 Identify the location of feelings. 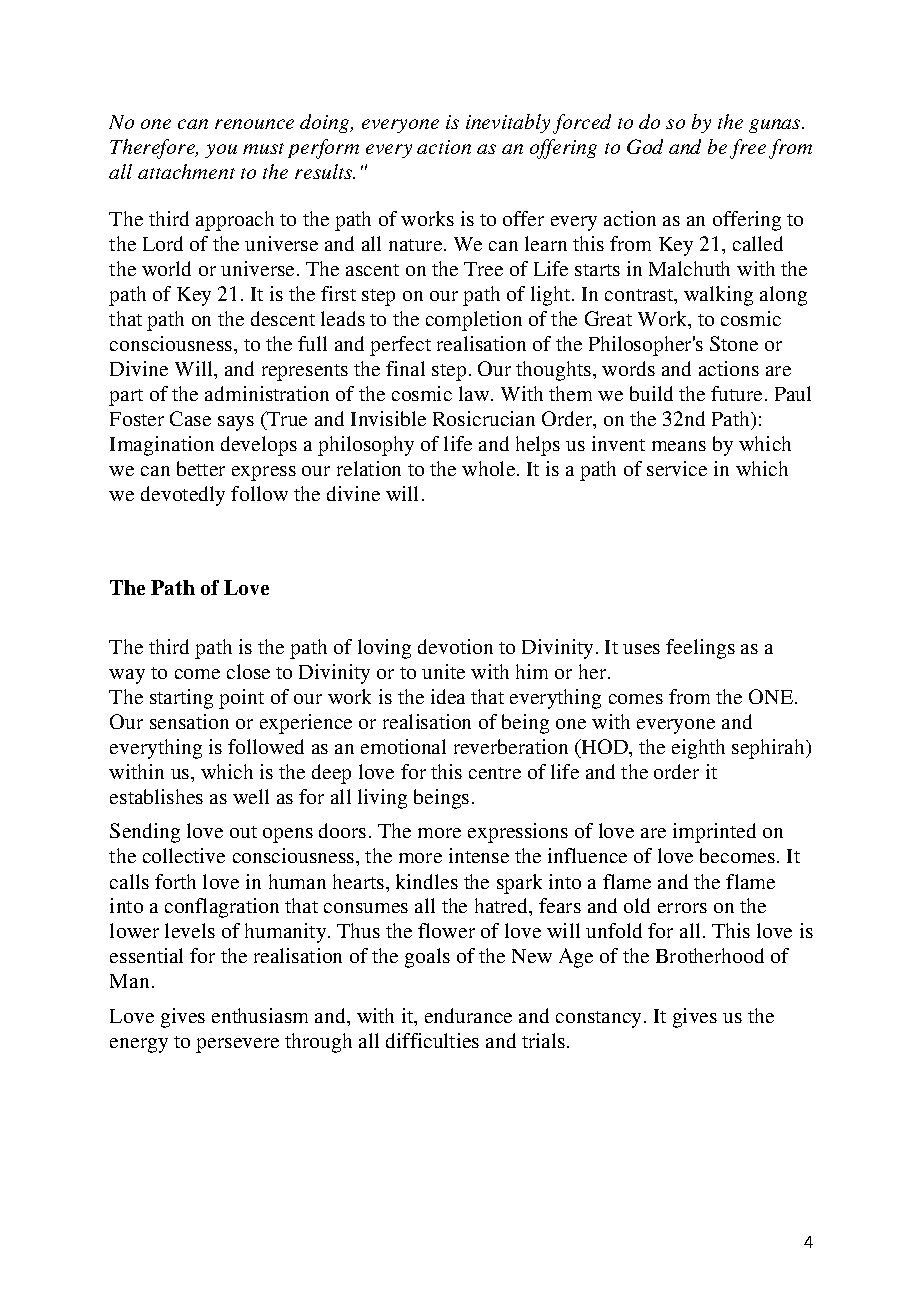
(700, 649).
